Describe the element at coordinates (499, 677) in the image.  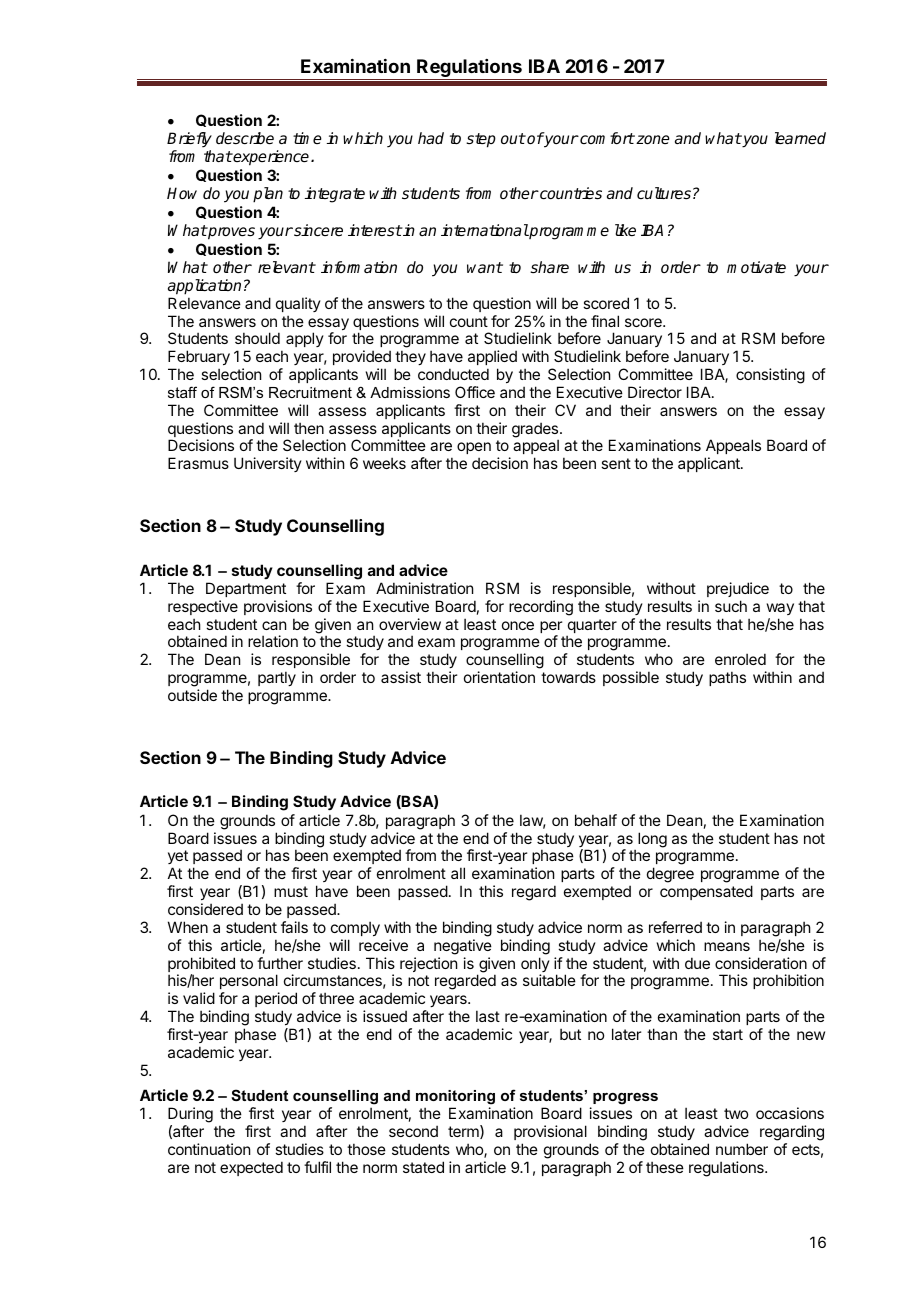
I see `orientation` at that location.
